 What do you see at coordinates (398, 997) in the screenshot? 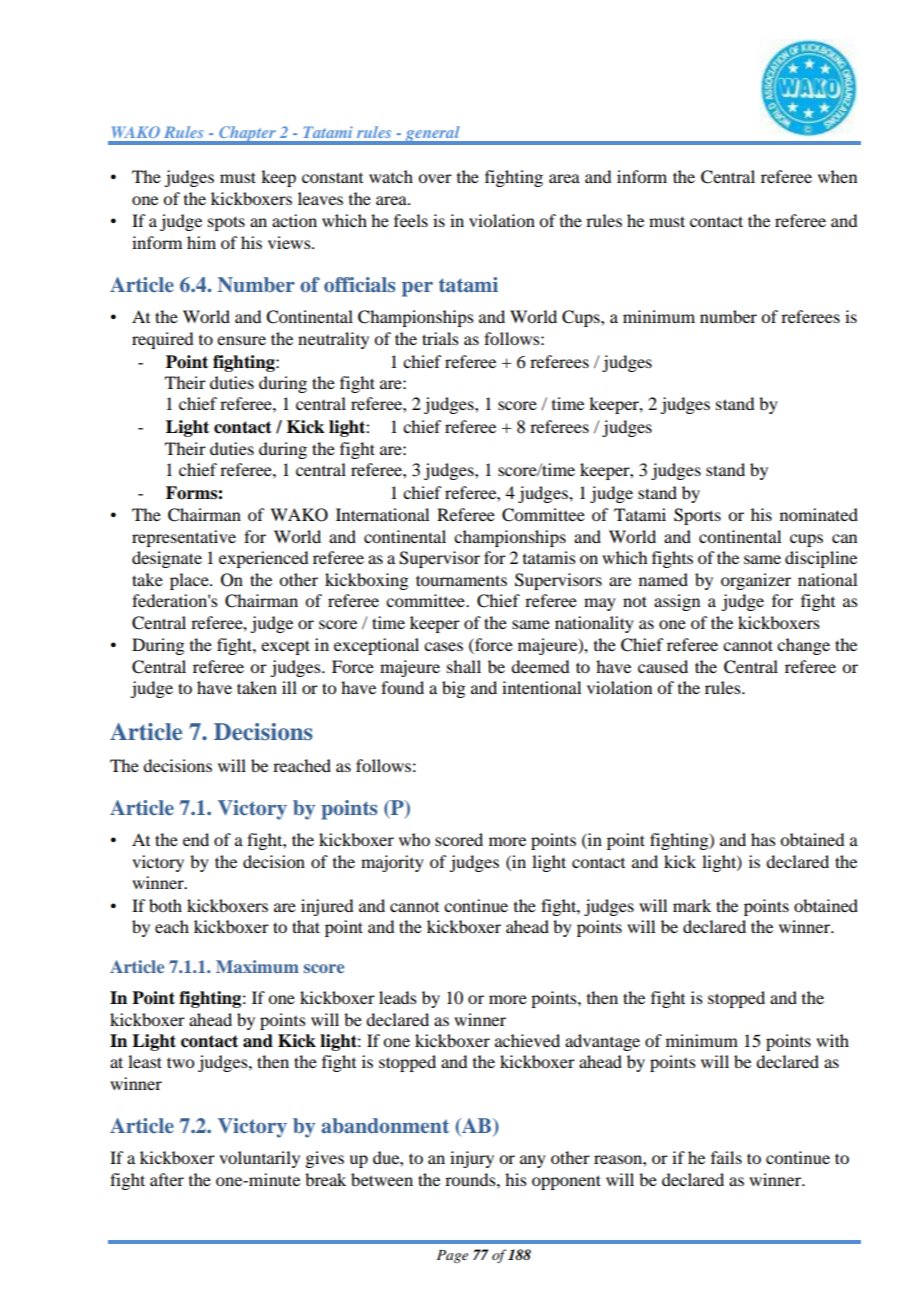
I see `leads` at bounding box center [398, 997].
